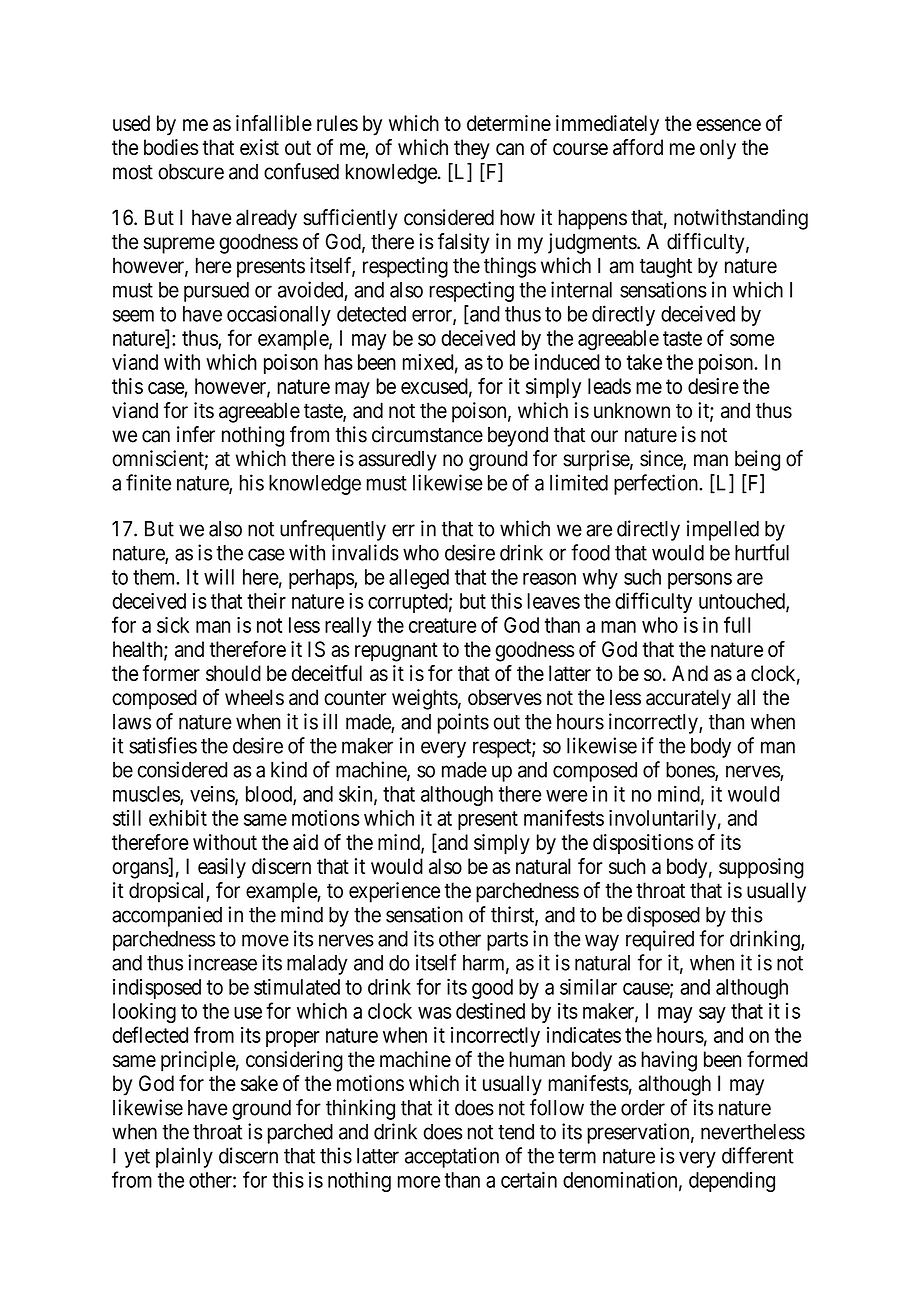  What do you see at coordinates (632, 410) in the screenshot?
I see `unknown` at bounding box center [632, 410].
